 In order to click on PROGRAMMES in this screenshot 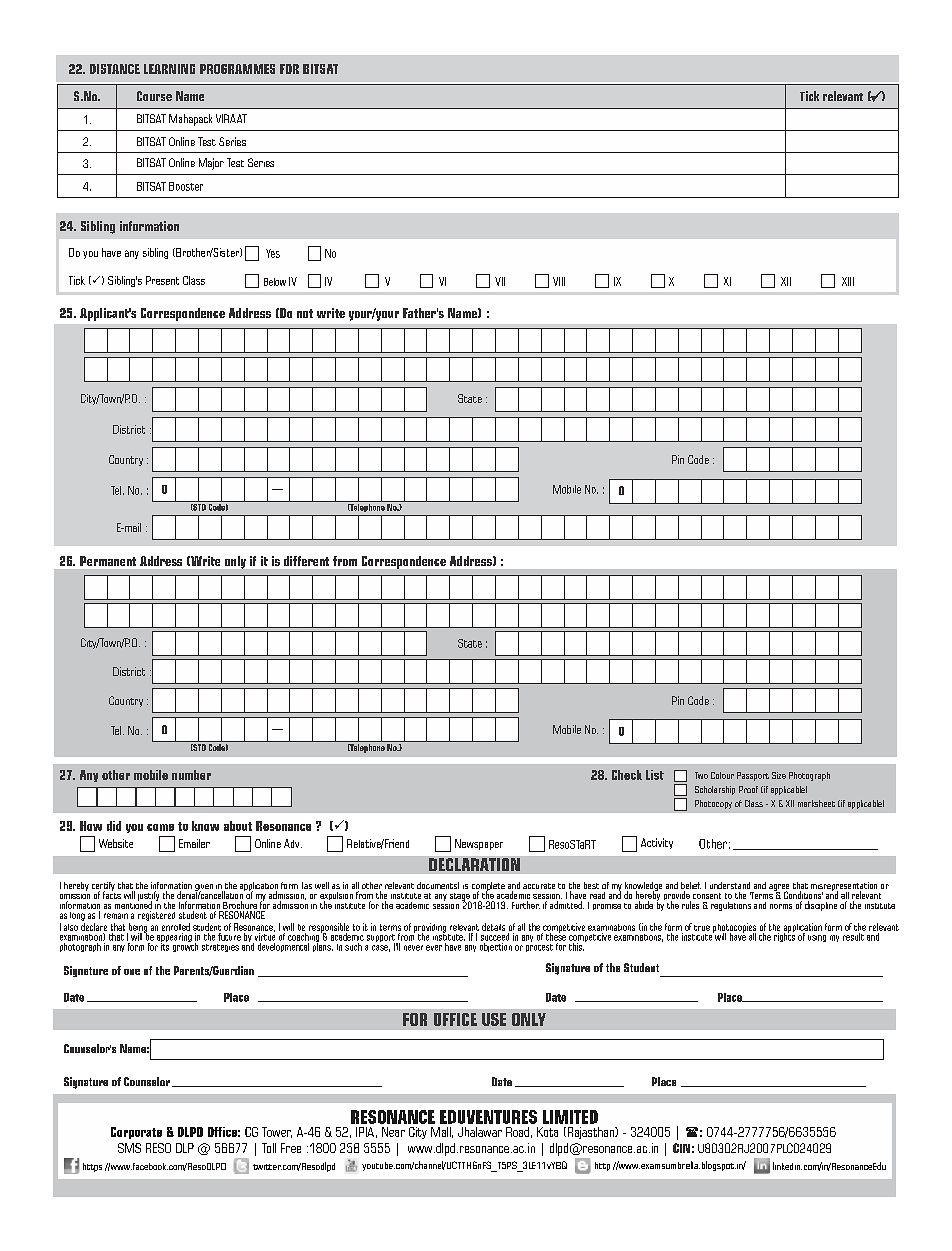, I will do `click(237, 69)`.
